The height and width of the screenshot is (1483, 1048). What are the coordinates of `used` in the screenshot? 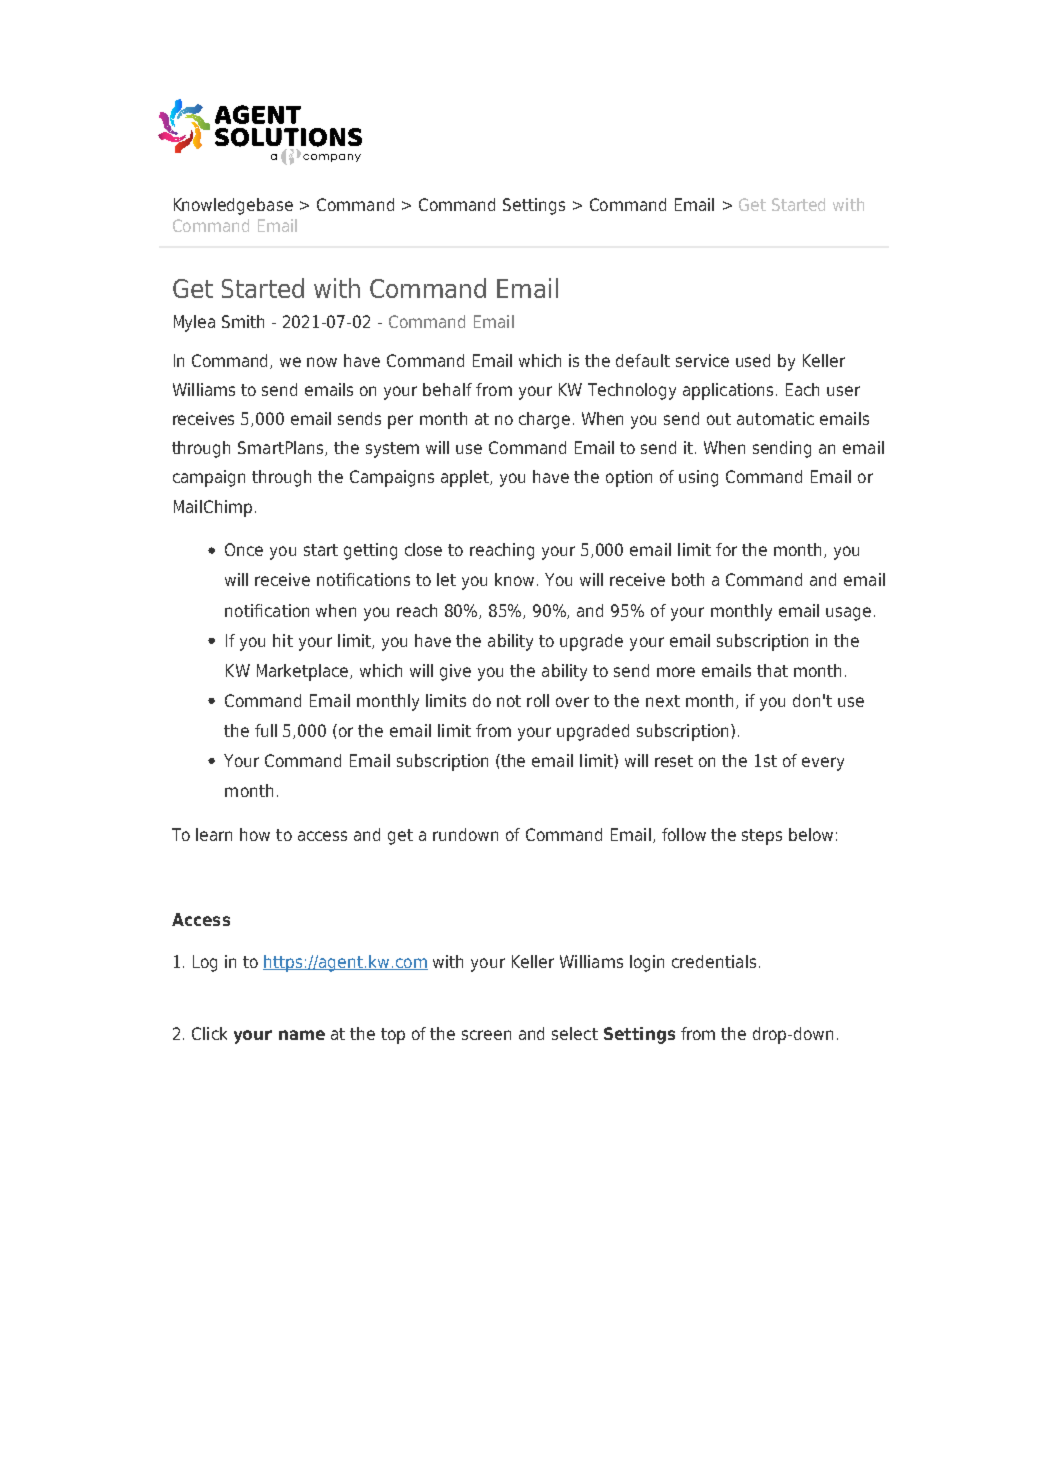 It's located at (753, 360).
